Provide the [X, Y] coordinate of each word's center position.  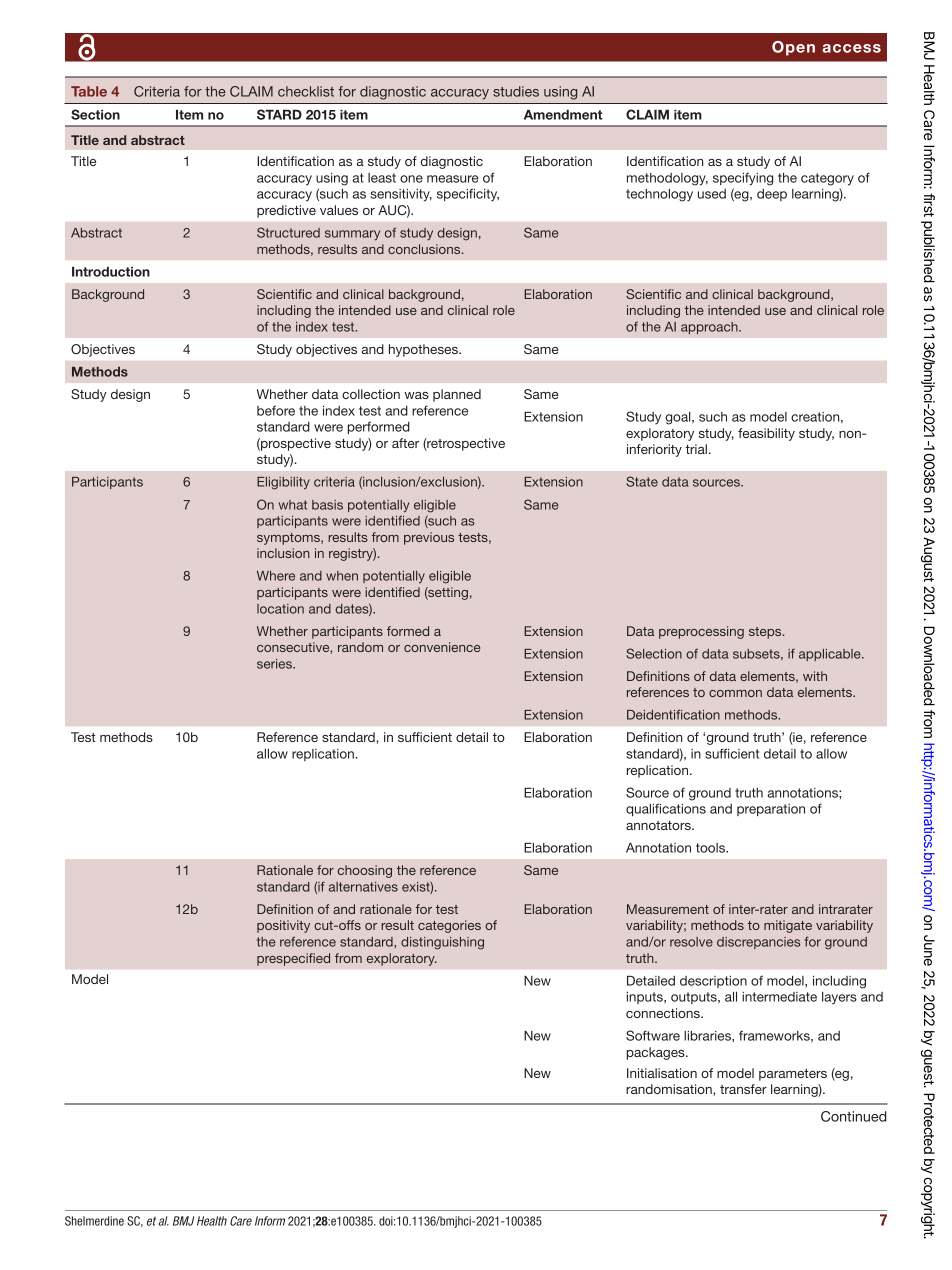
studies [516, 91]
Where [276, 576]
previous [429, 538]
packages [657, 1053]
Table [89, 91]
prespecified [293, 959]
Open [793, 48]
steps [766, 633]
